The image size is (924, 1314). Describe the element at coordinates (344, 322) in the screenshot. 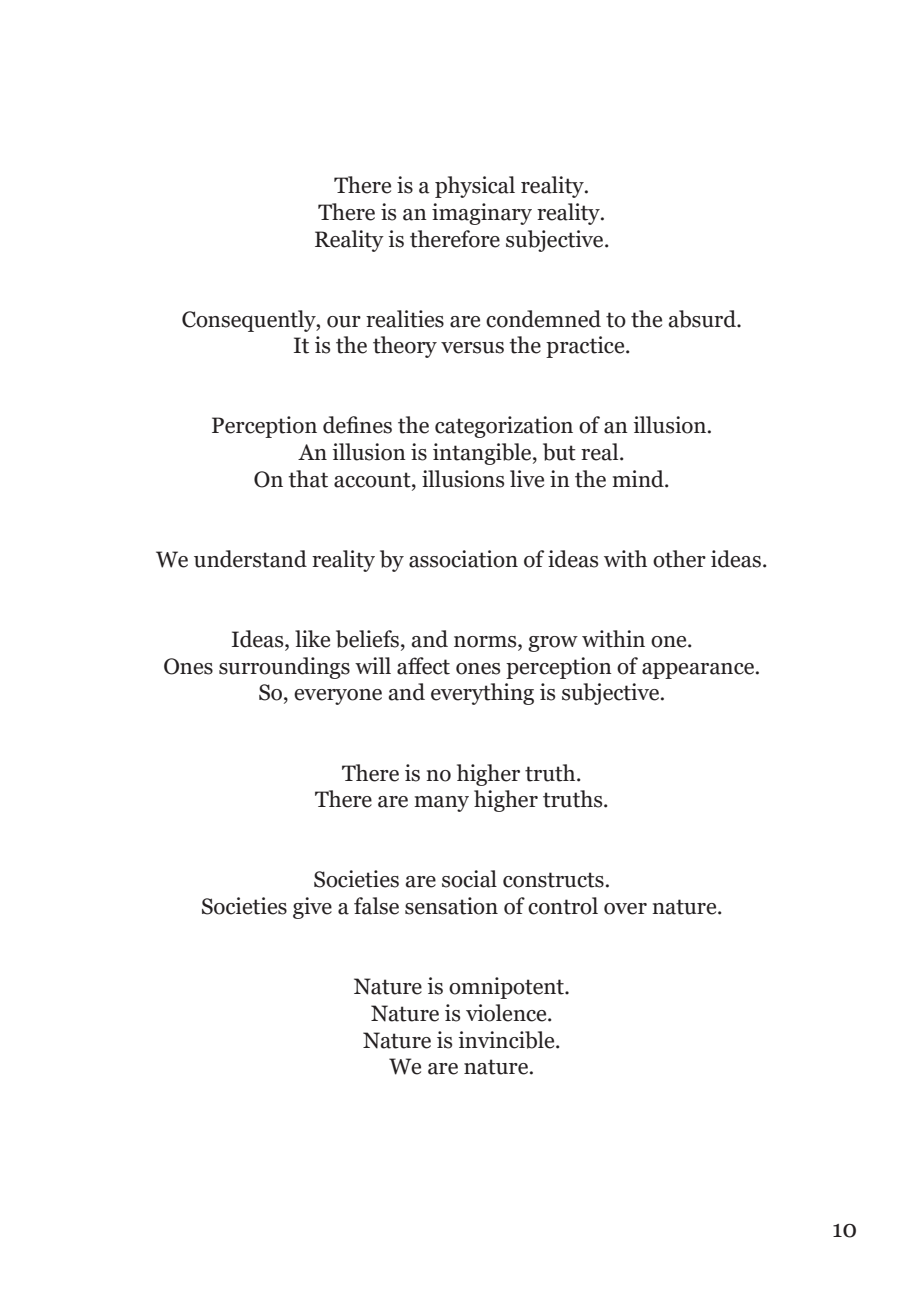

I see `our` at that location.
